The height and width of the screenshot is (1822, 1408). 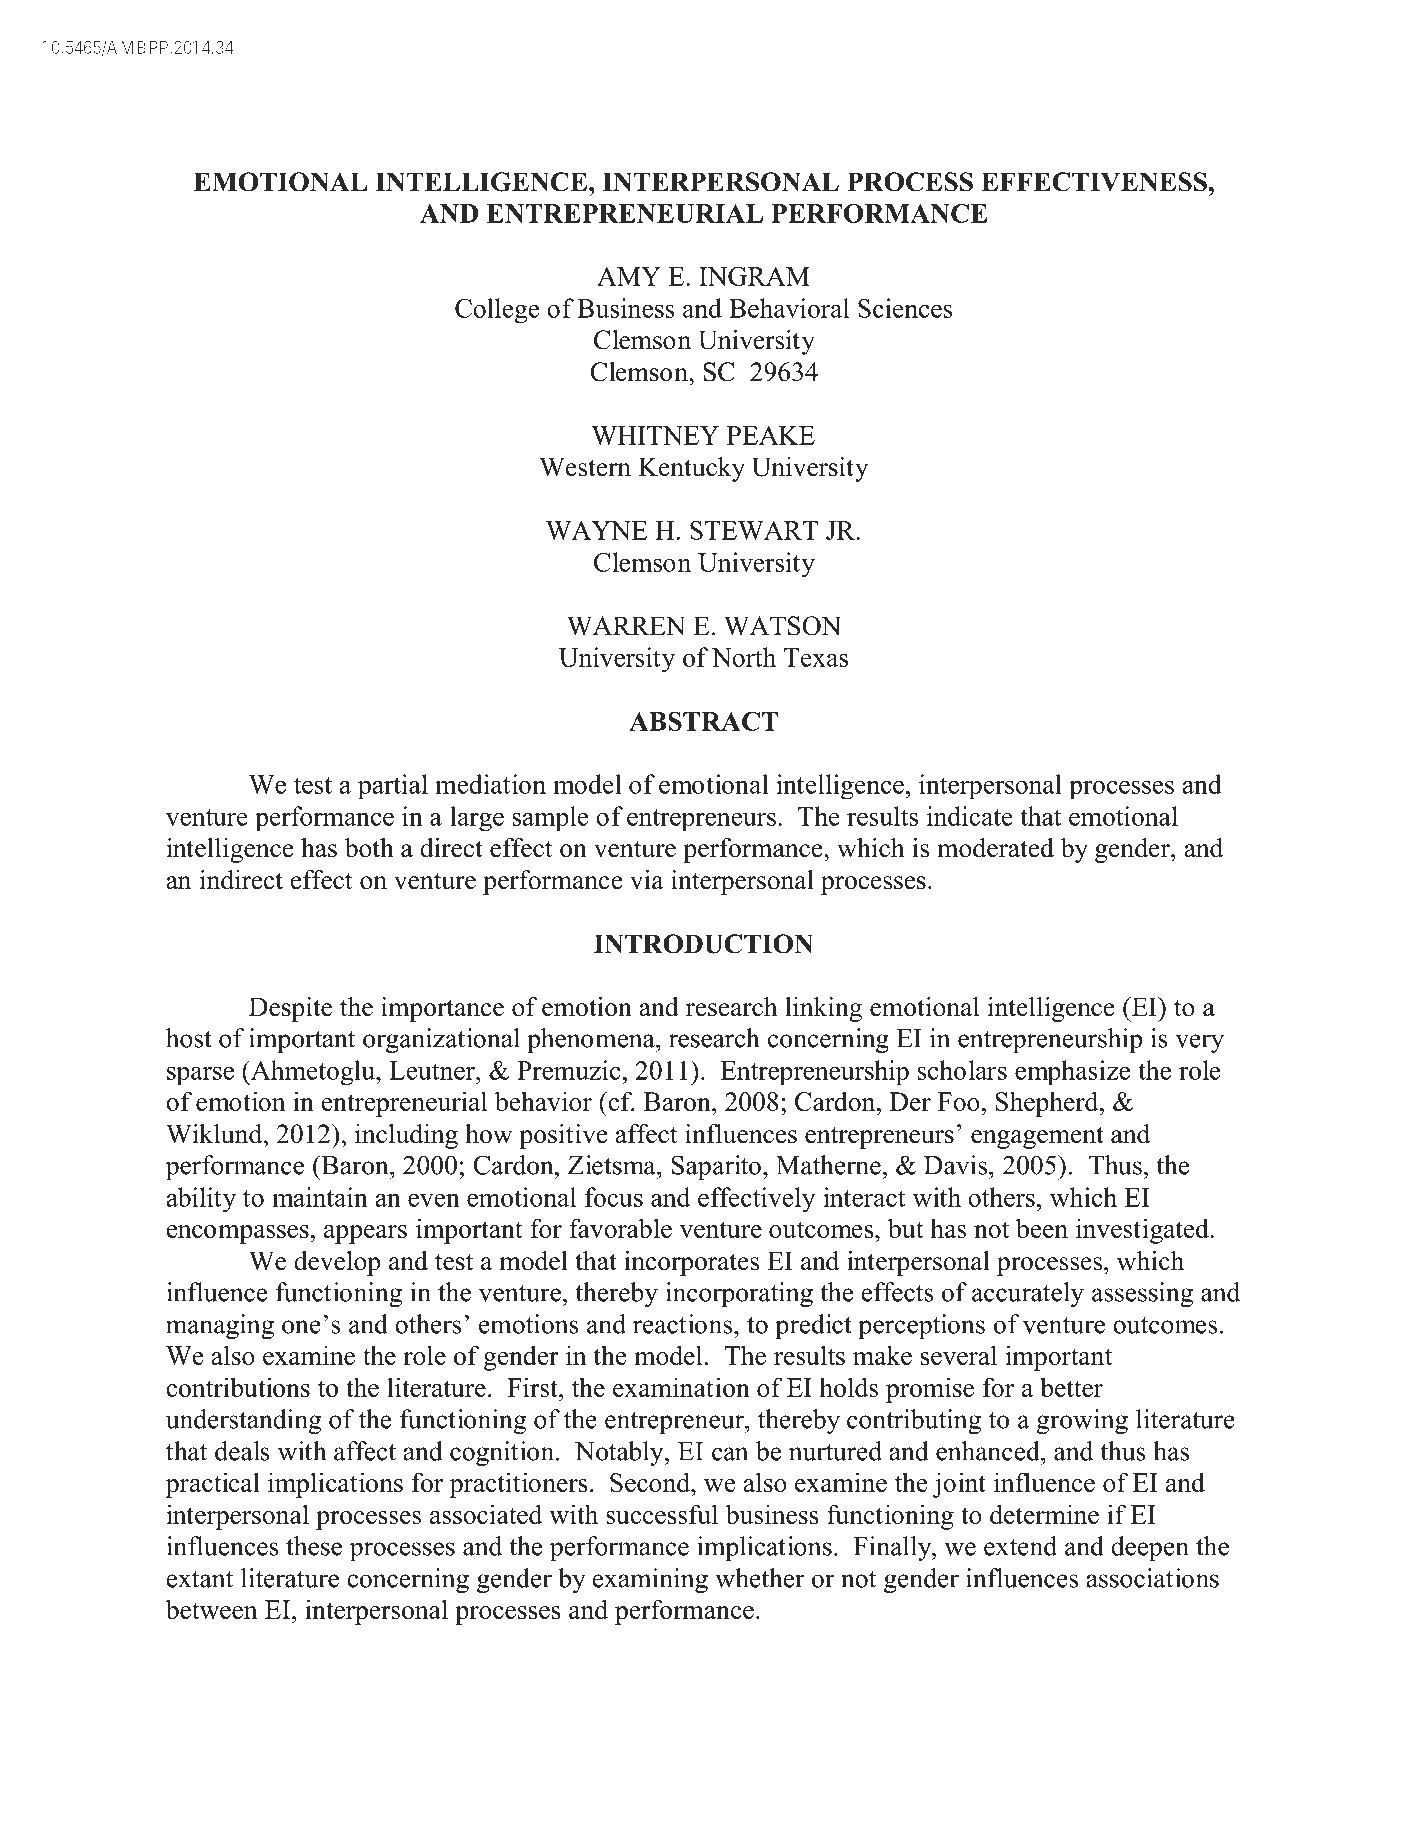 What do you see at coordinates (314, 1546) in the screenshot?
I see `these` at bounding box center [314, 1546].
